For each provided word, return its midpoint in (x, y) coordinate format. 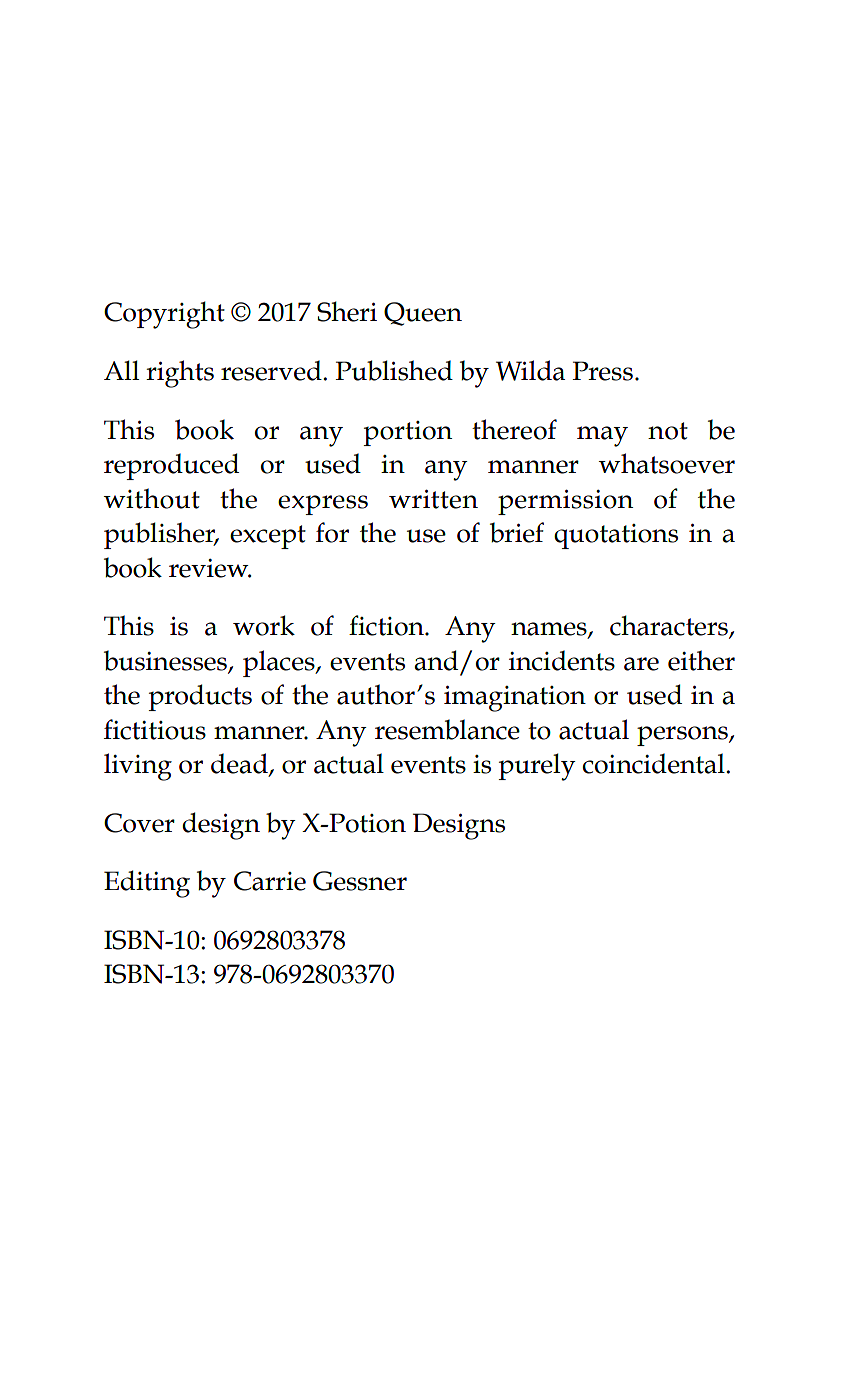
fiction (387, 625)
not (668, 431)
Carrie (270, 881)
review (210, 568)
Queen (423, 314)
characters (670, 626)
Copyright (164, 315)
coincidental (654, 763)
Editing (147, 884)
